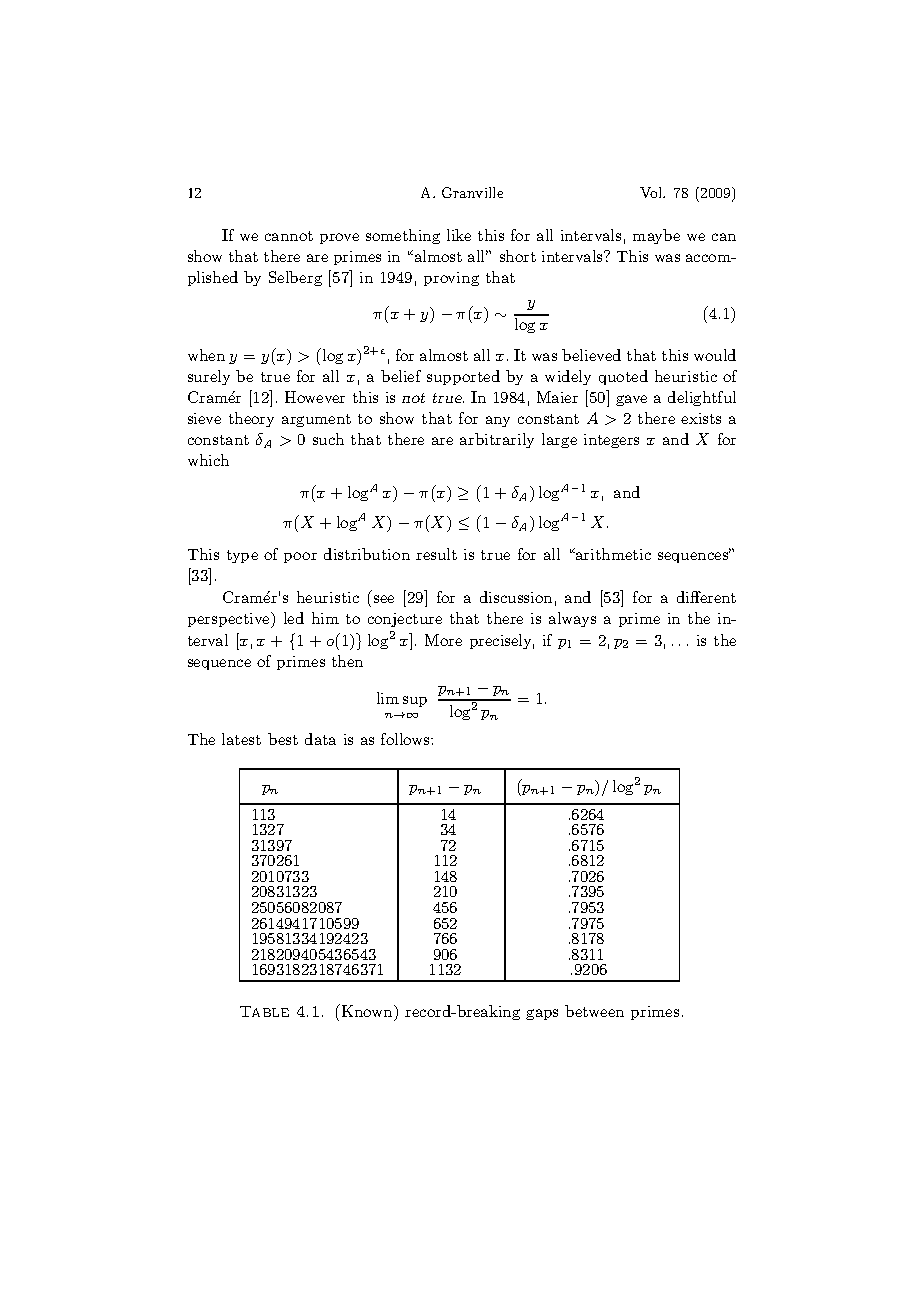 The height and width of the screenshot is (1308, 924). What do you see at coordinates (656, 236) in the screenshot?
I see `maybe` at bounding box center [656, 236].
